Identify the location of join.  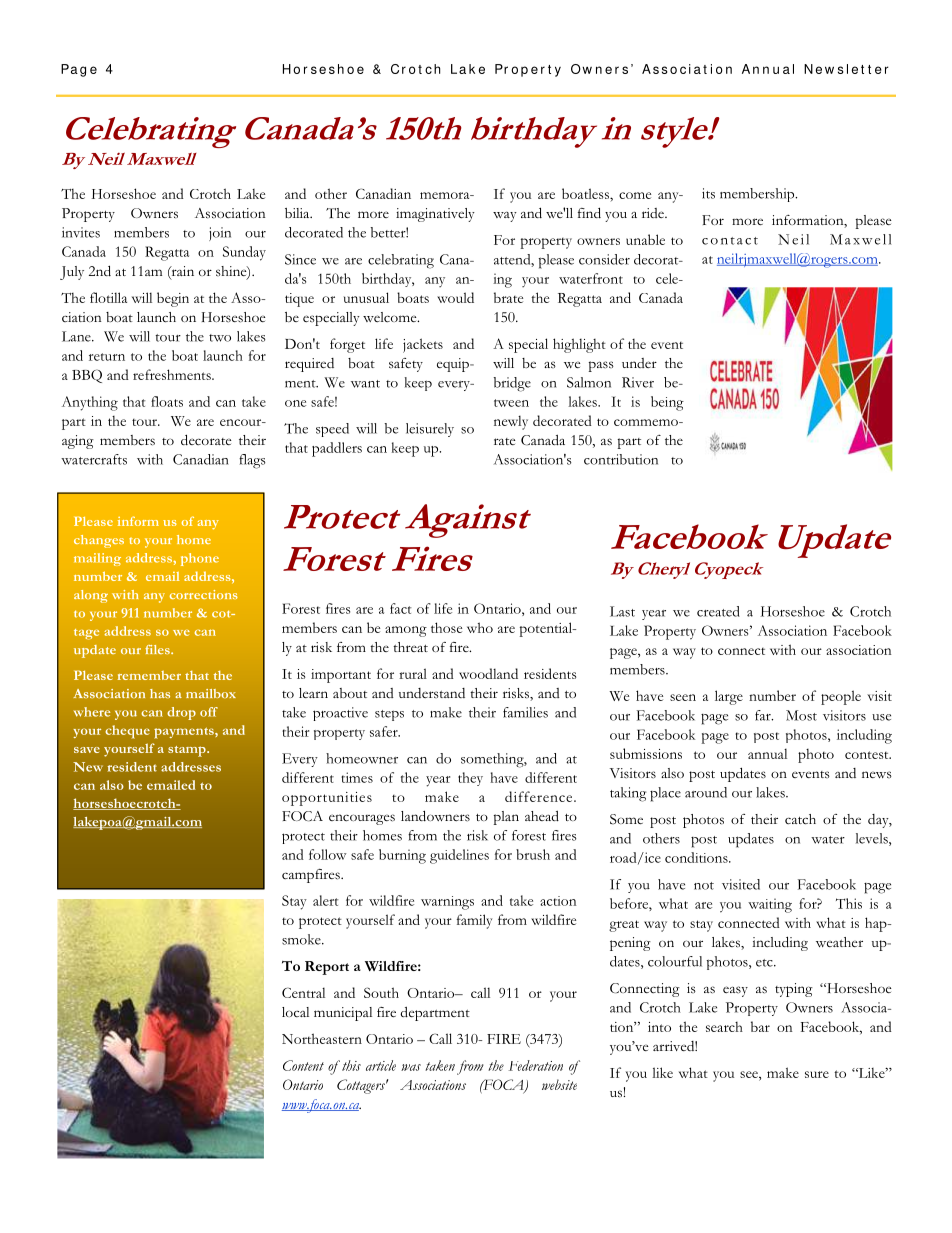
(220, 234).
